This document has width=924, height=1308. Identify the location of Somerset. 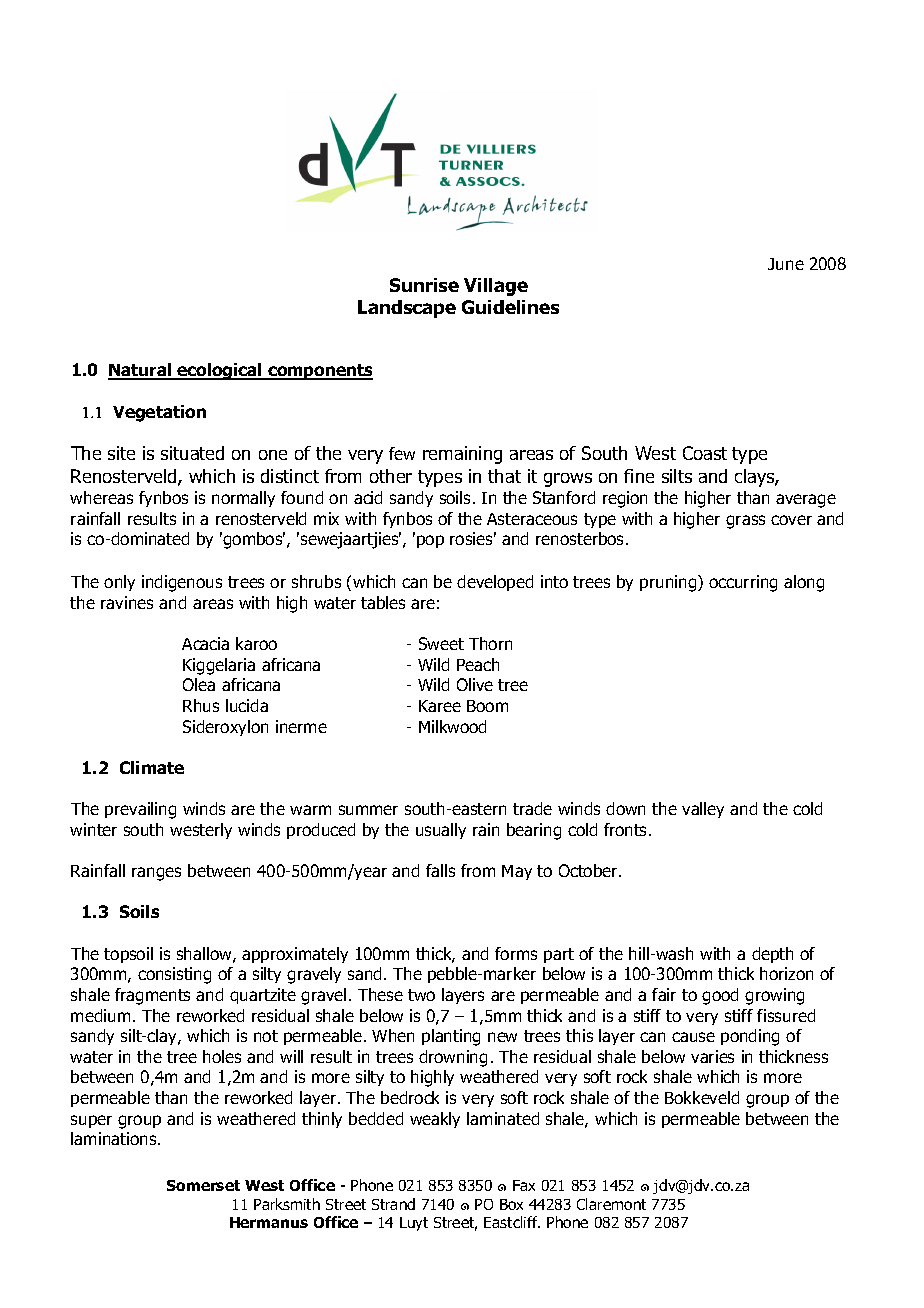
(203, 1185).
